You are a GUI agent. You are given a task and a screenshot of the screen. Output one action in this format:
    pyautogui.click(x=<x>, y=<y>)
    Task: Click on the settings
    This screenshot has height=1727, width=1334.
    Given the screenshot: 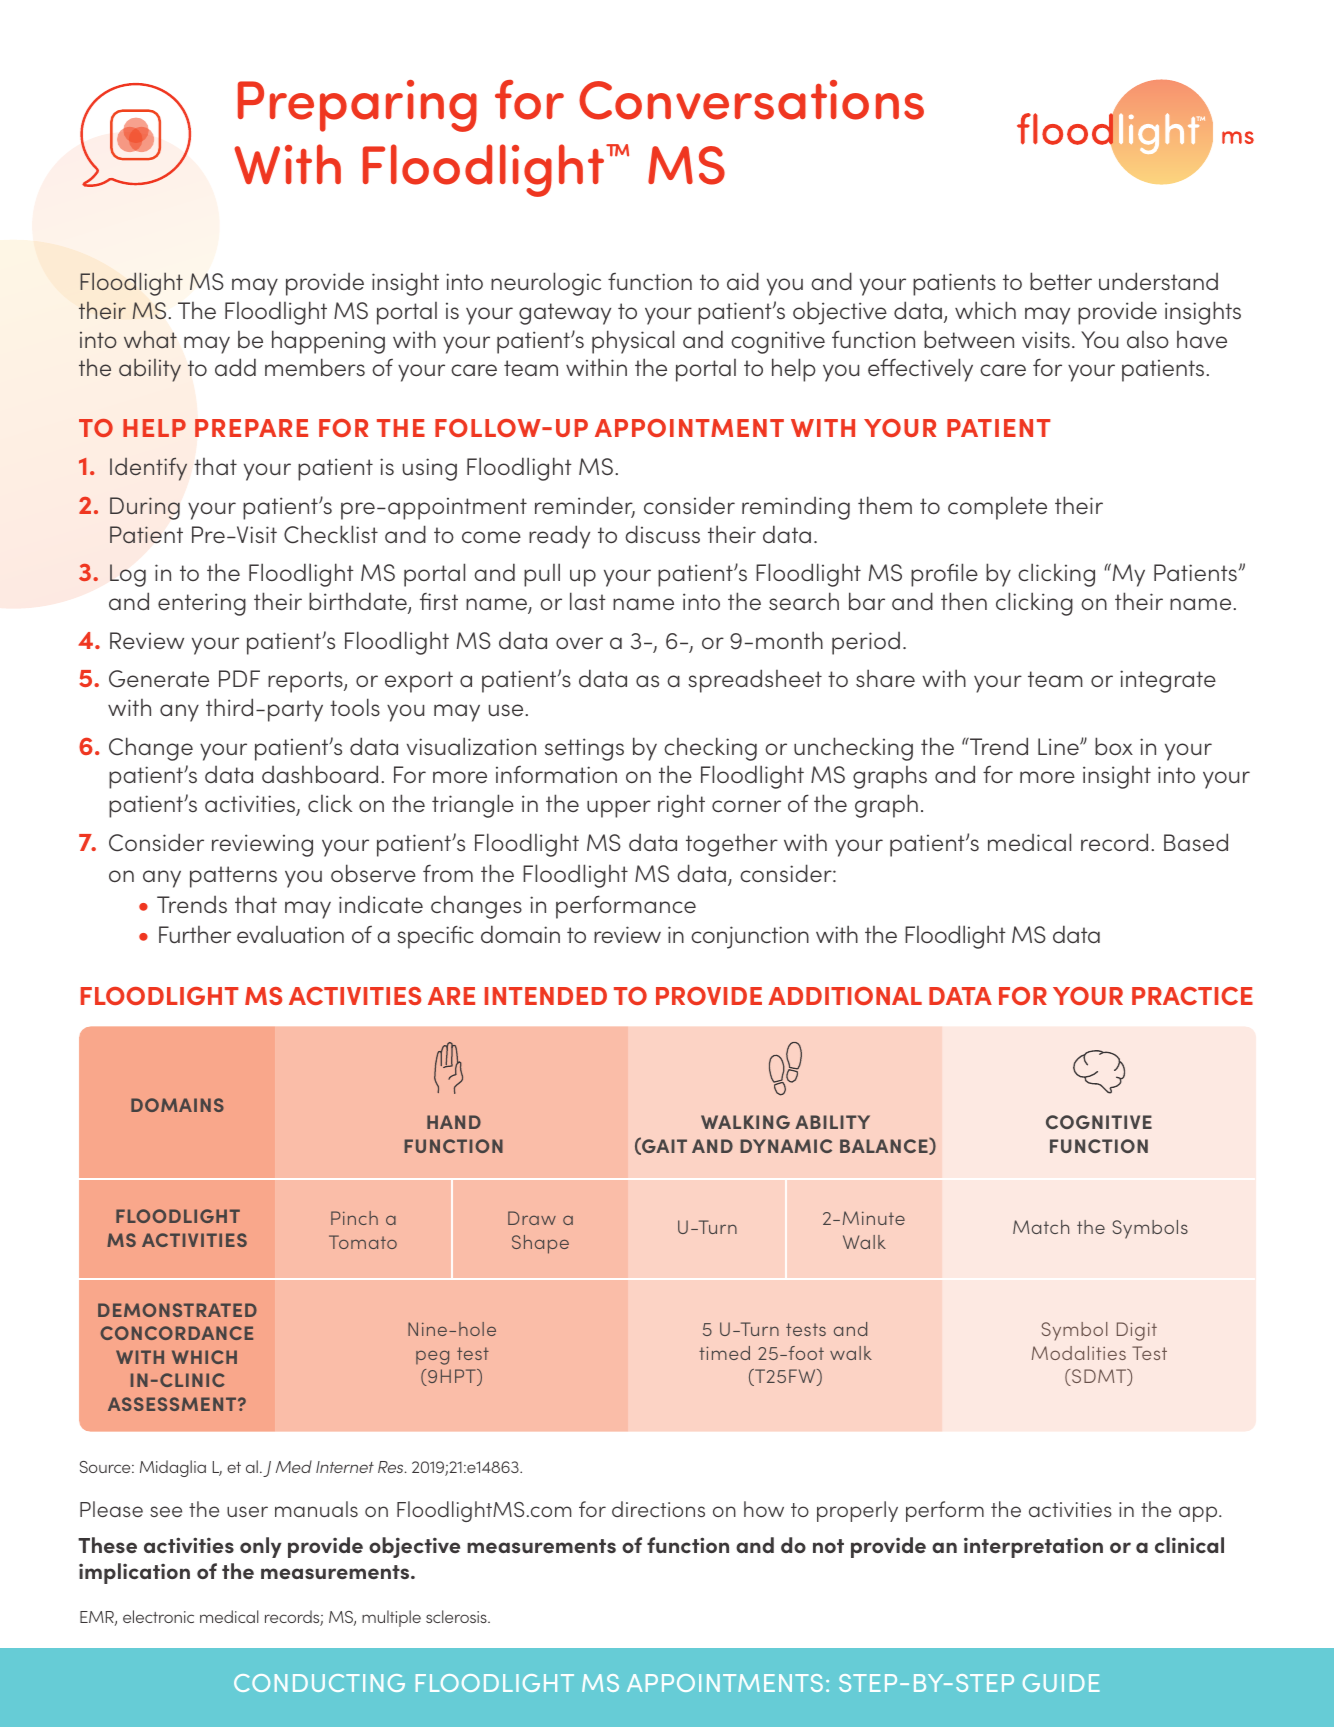 What is the action you would take?
    pyautogui.click(x=584, y=749)
